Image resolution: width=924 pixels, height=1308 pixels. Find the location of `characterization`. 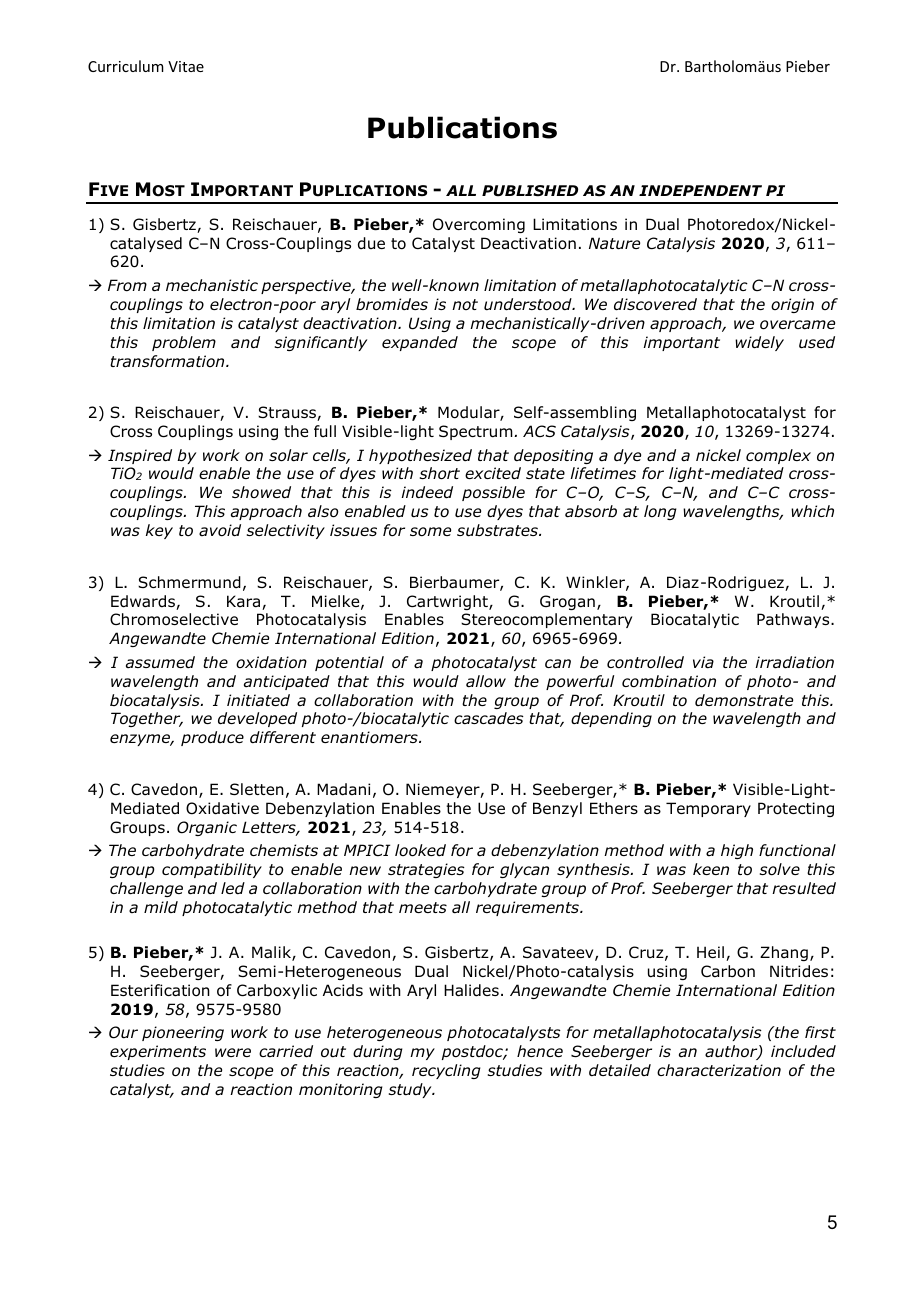

characterization is located at coordinates (719, 1070).
